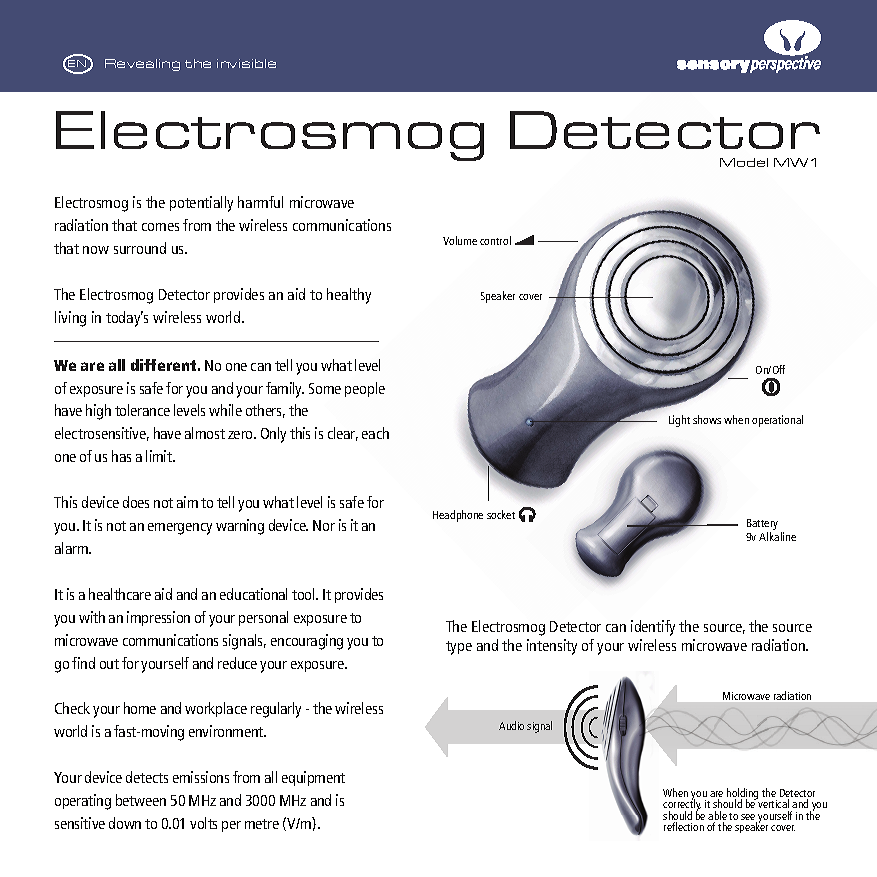 The height and width of the screenshot is (877, 877). I want to click on does, so click(136, 502).
